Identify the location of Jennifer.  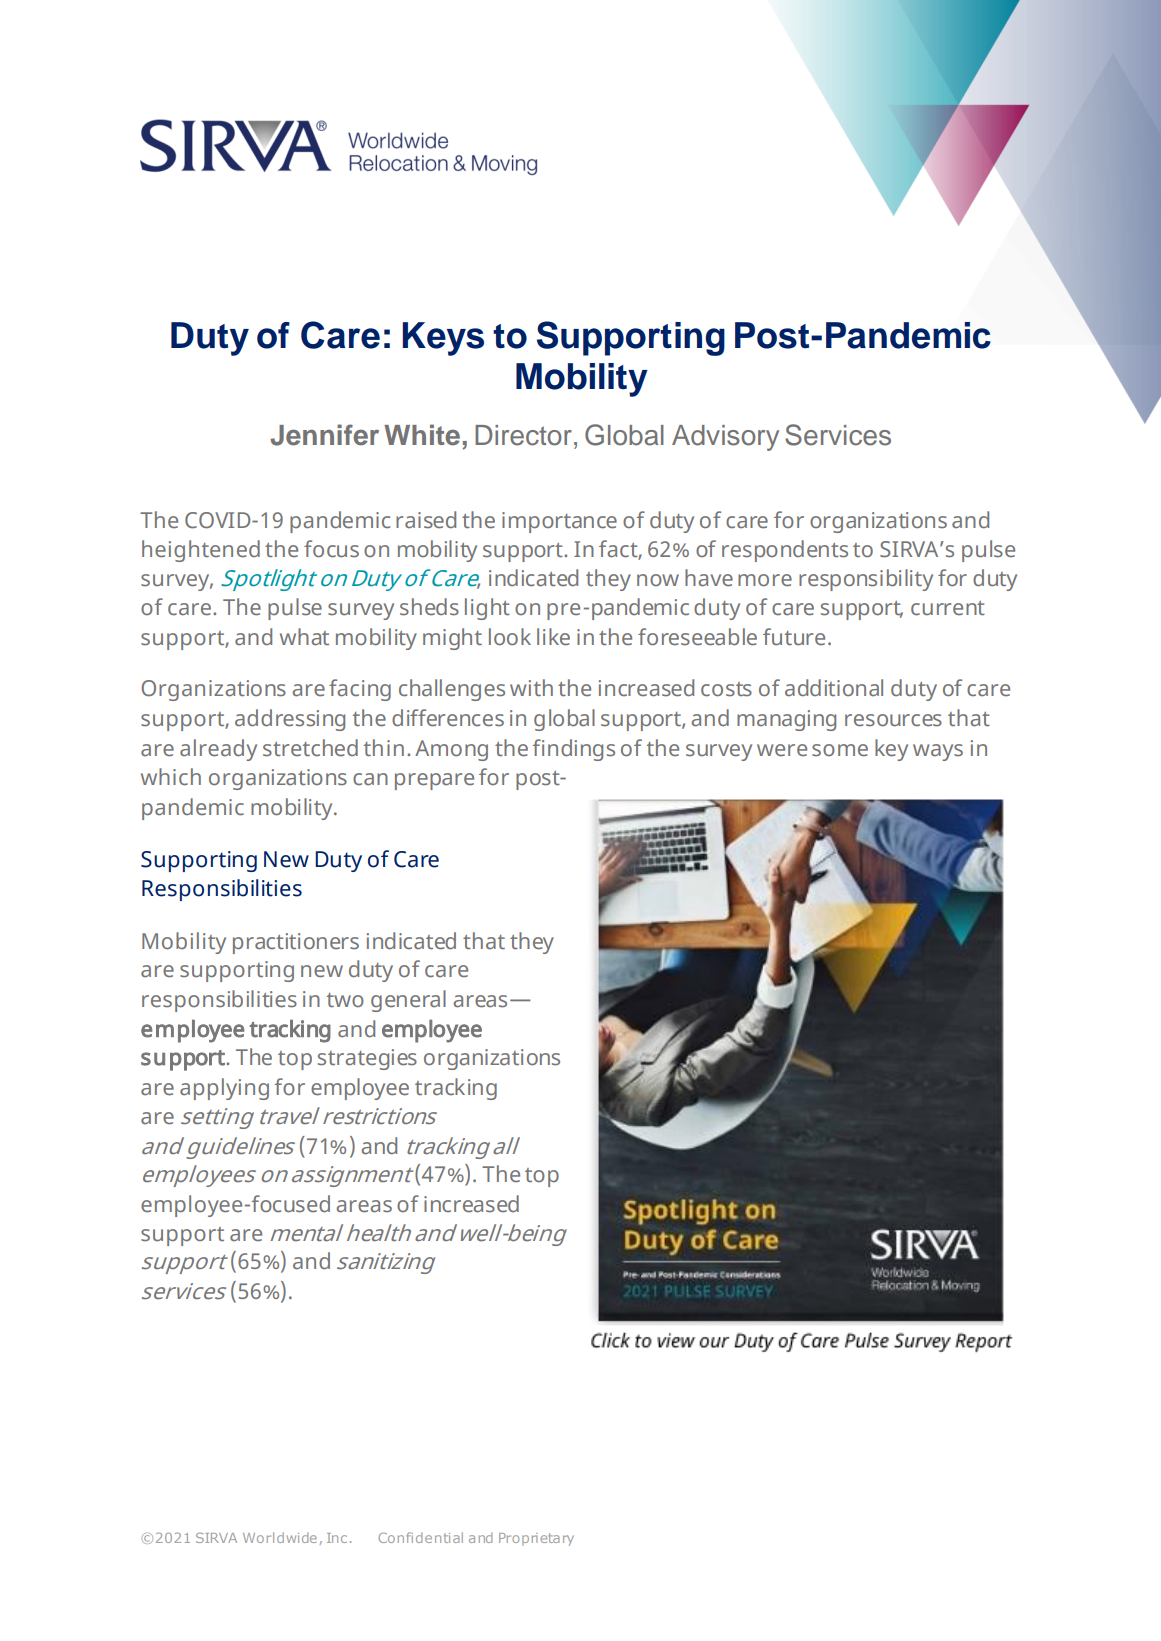
(324, 435).
